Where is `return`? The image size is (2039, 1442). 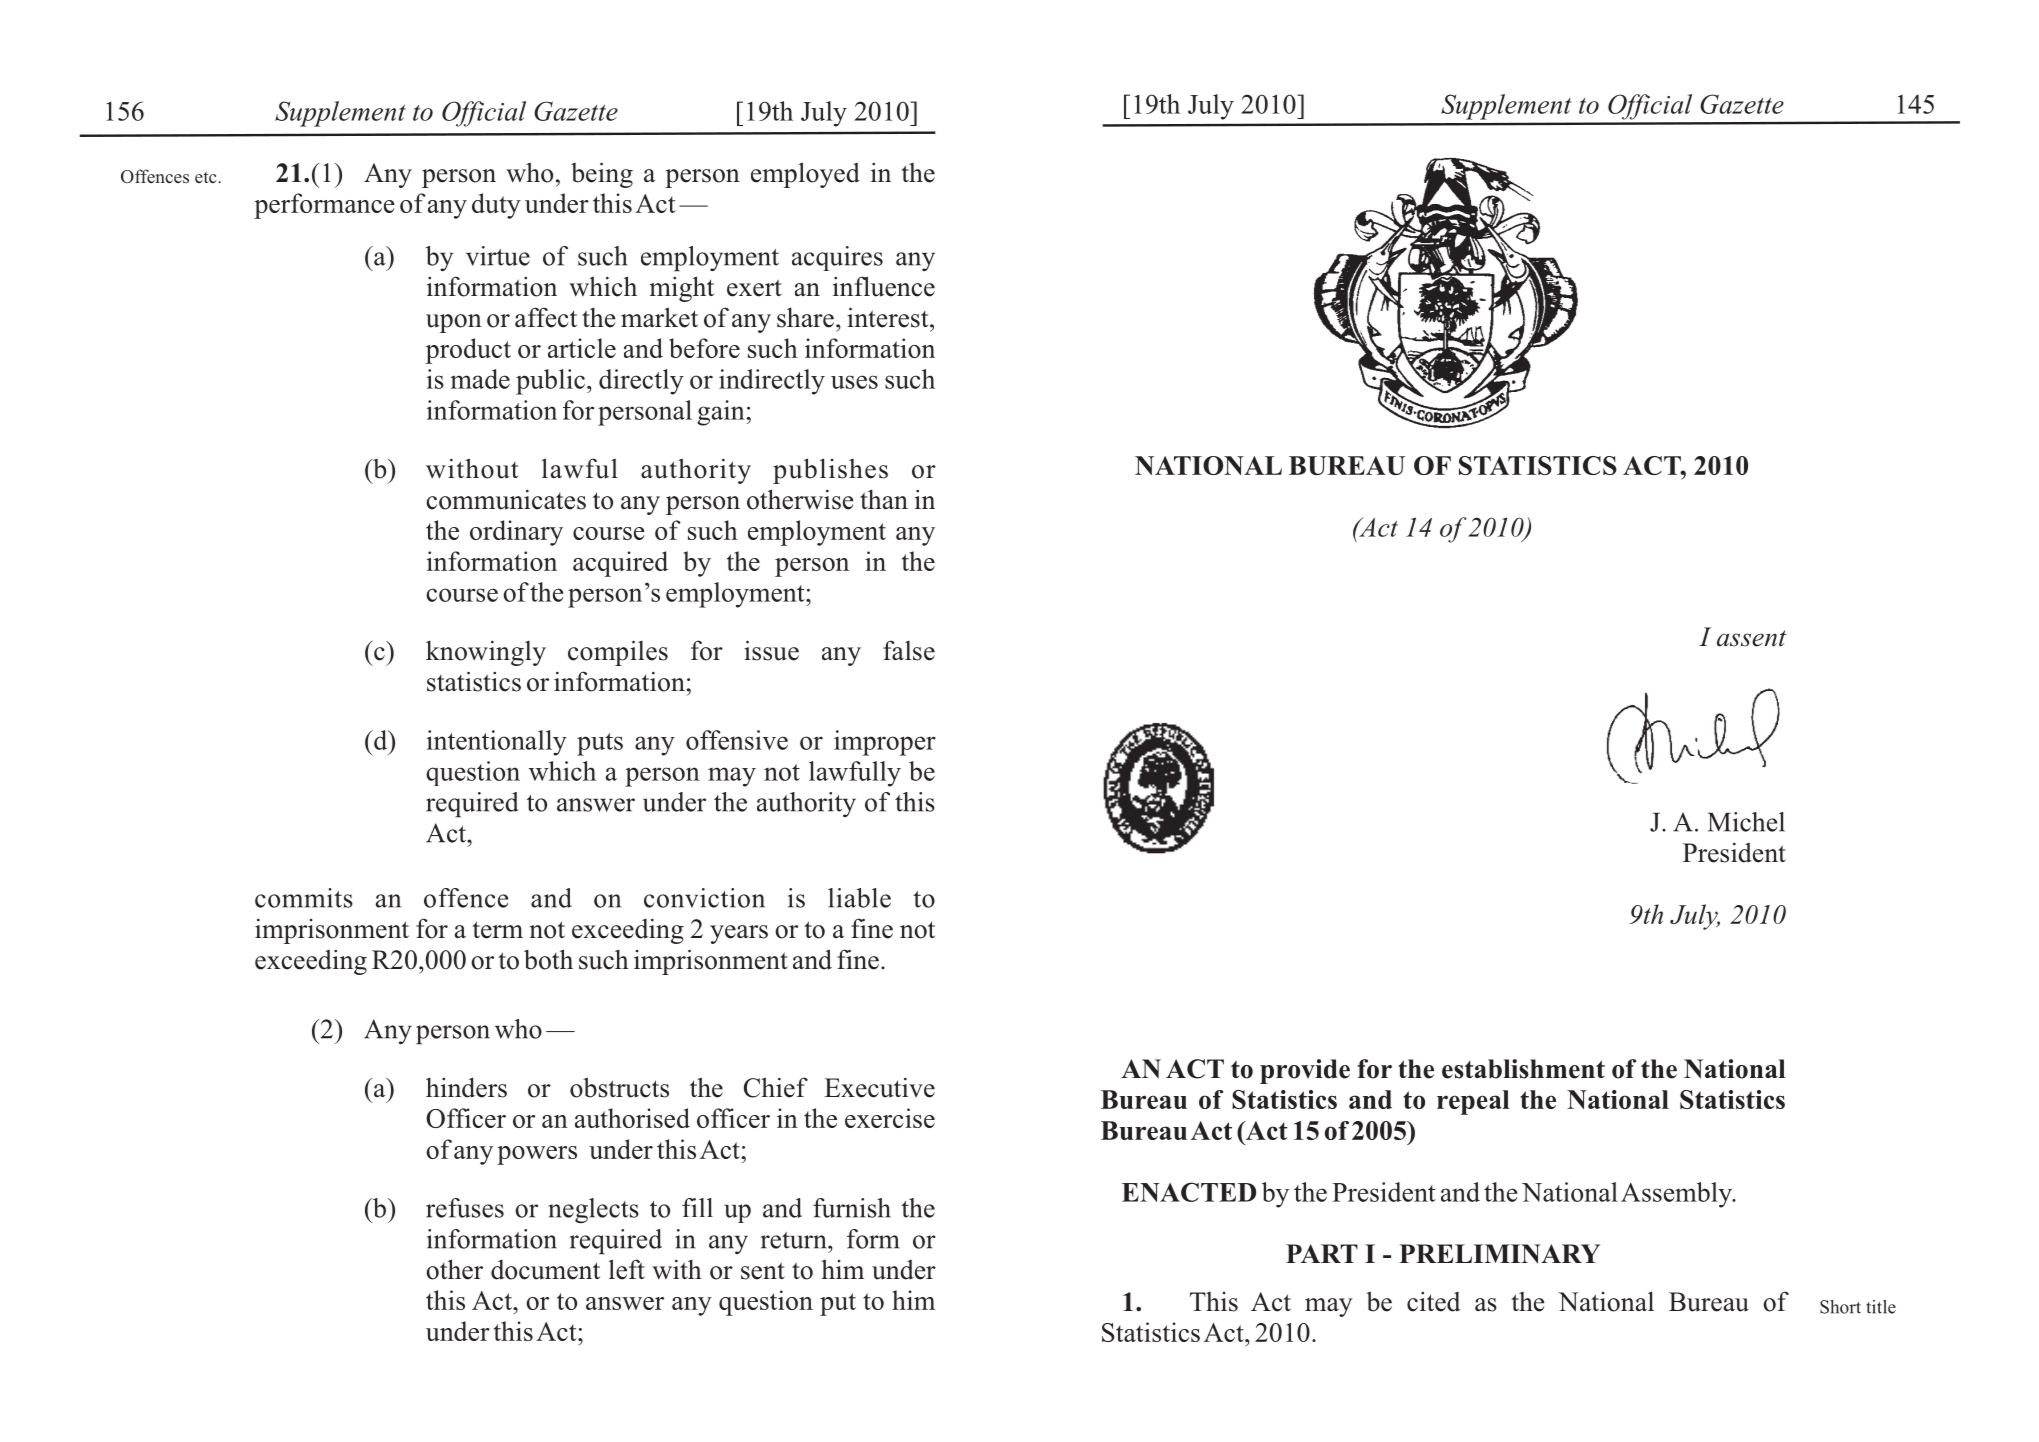
return is located at coordinates (795, 1240).
